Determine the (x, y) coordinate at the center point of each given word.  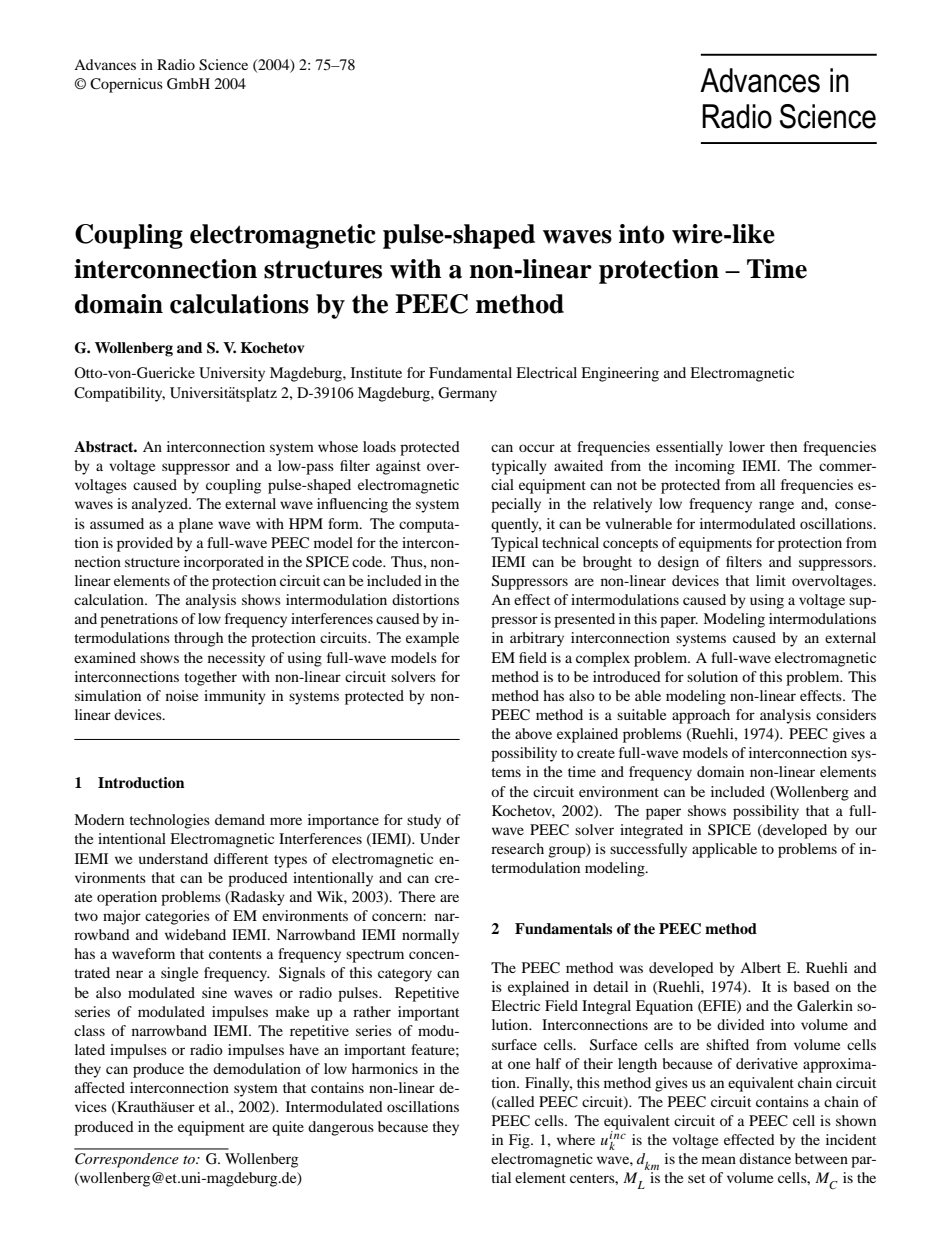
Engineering (620, 374)
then (783, 446)
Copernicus (126, 85)
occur (537, 448)
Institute (376, 372)
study (424, 821)
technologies (169, 821)
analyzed (161, 505)
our (866, 831)
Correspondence (127, 1160)
